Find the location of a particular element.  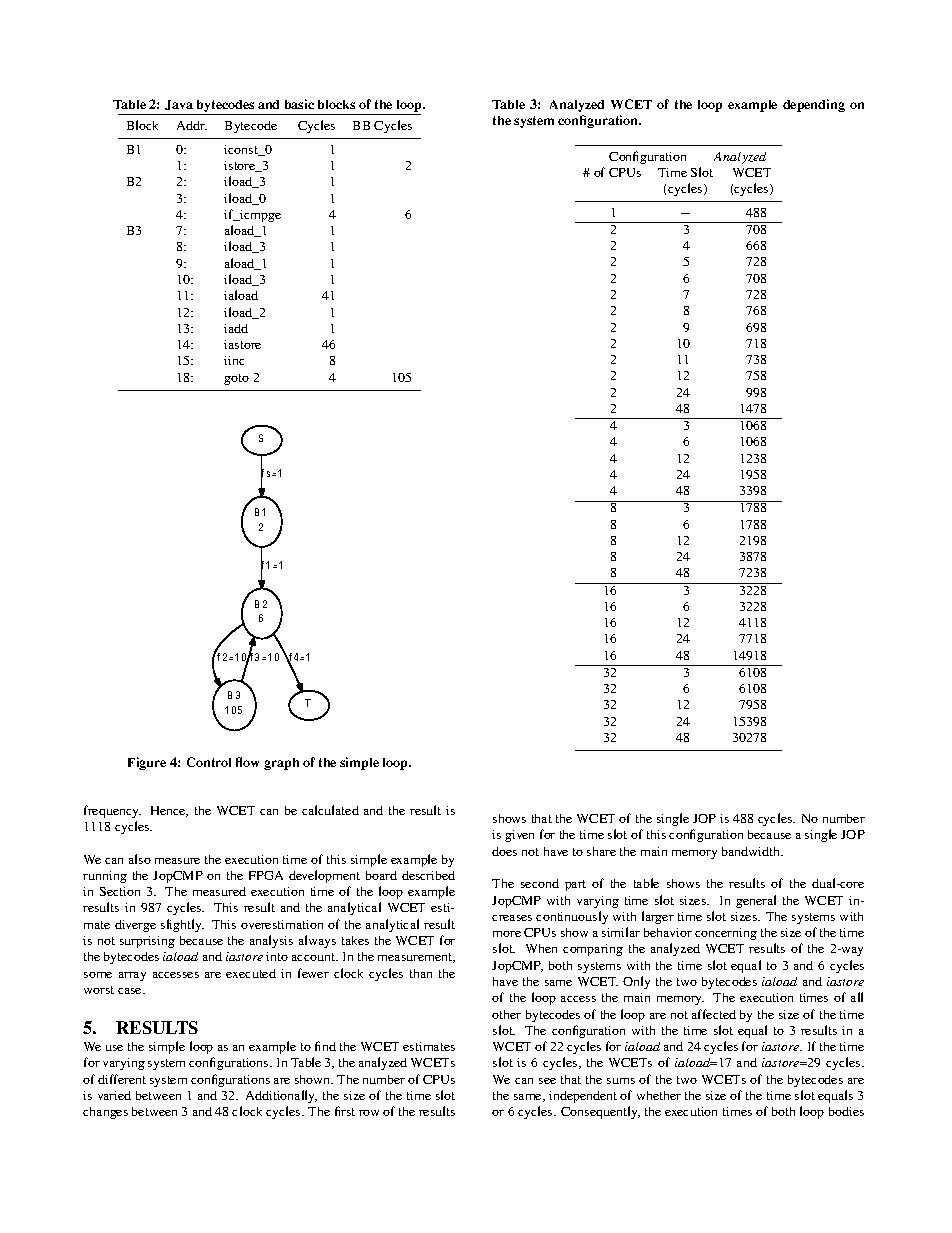

general is located at coordinates (756, 901).
